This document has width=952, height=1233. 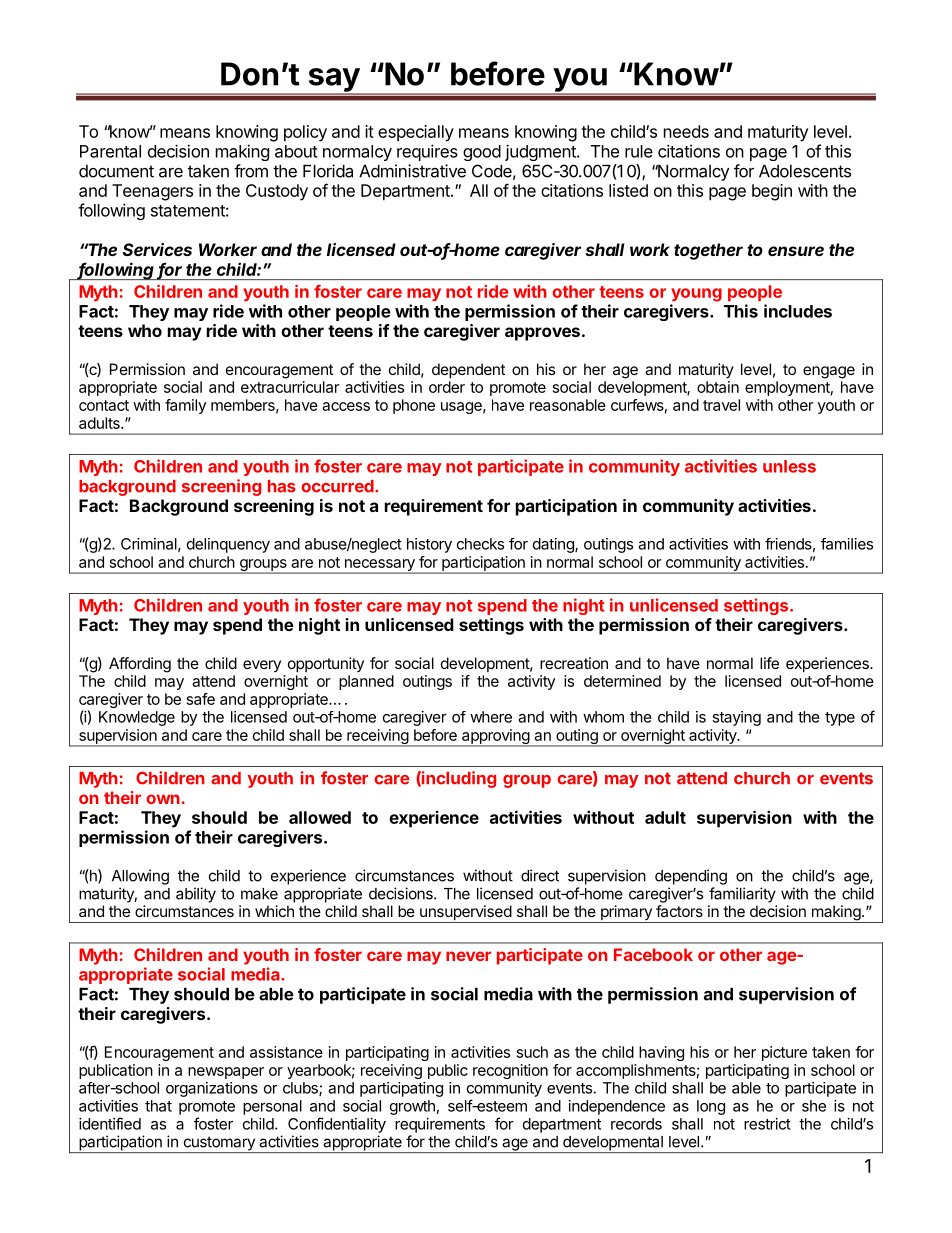 What do you see at coordinates (412, 1107) in the document?
I see `growth` at bounding box center [412, 1107].
